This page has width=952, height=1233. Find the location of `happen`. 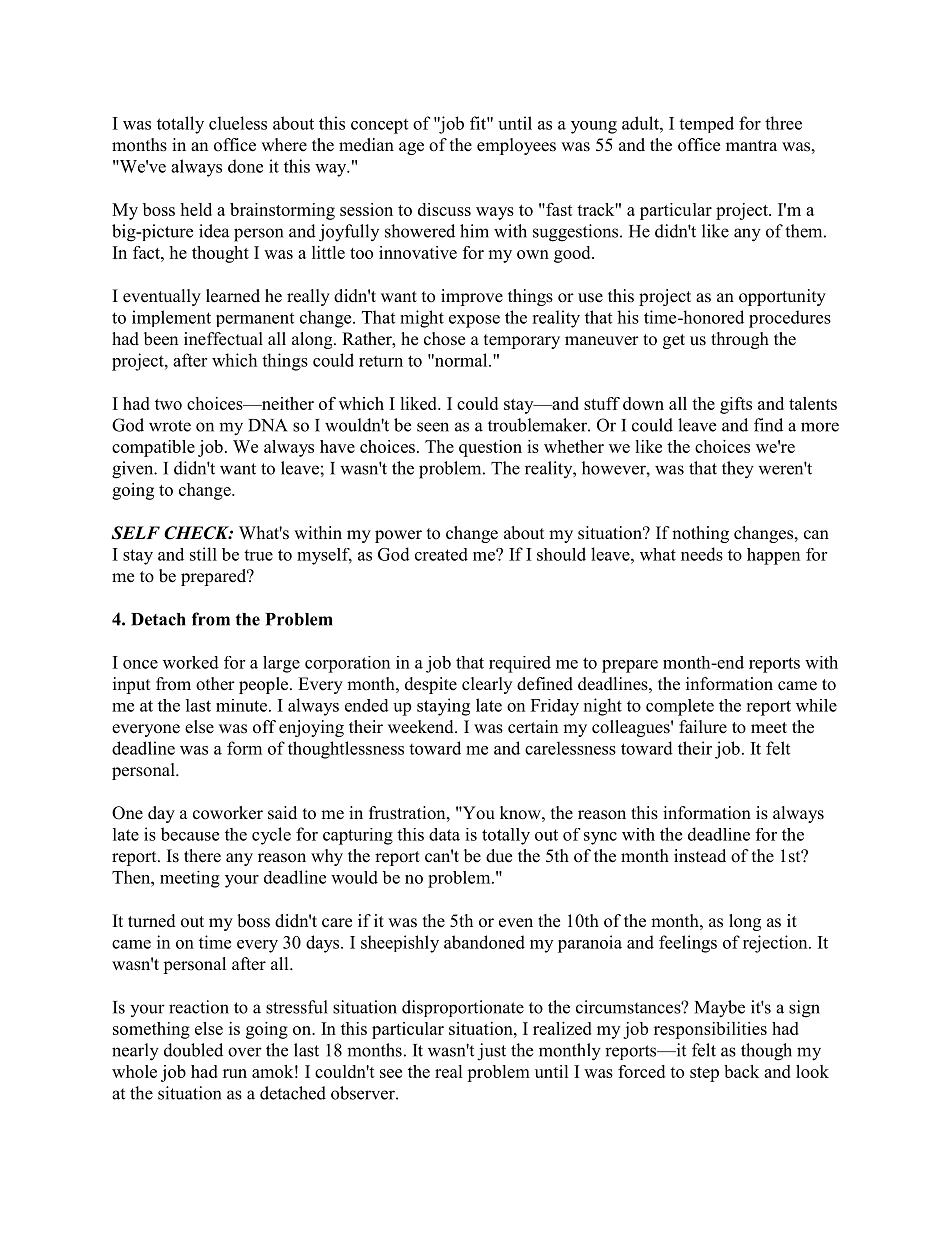

happen is located at coordinates (773, 556).
